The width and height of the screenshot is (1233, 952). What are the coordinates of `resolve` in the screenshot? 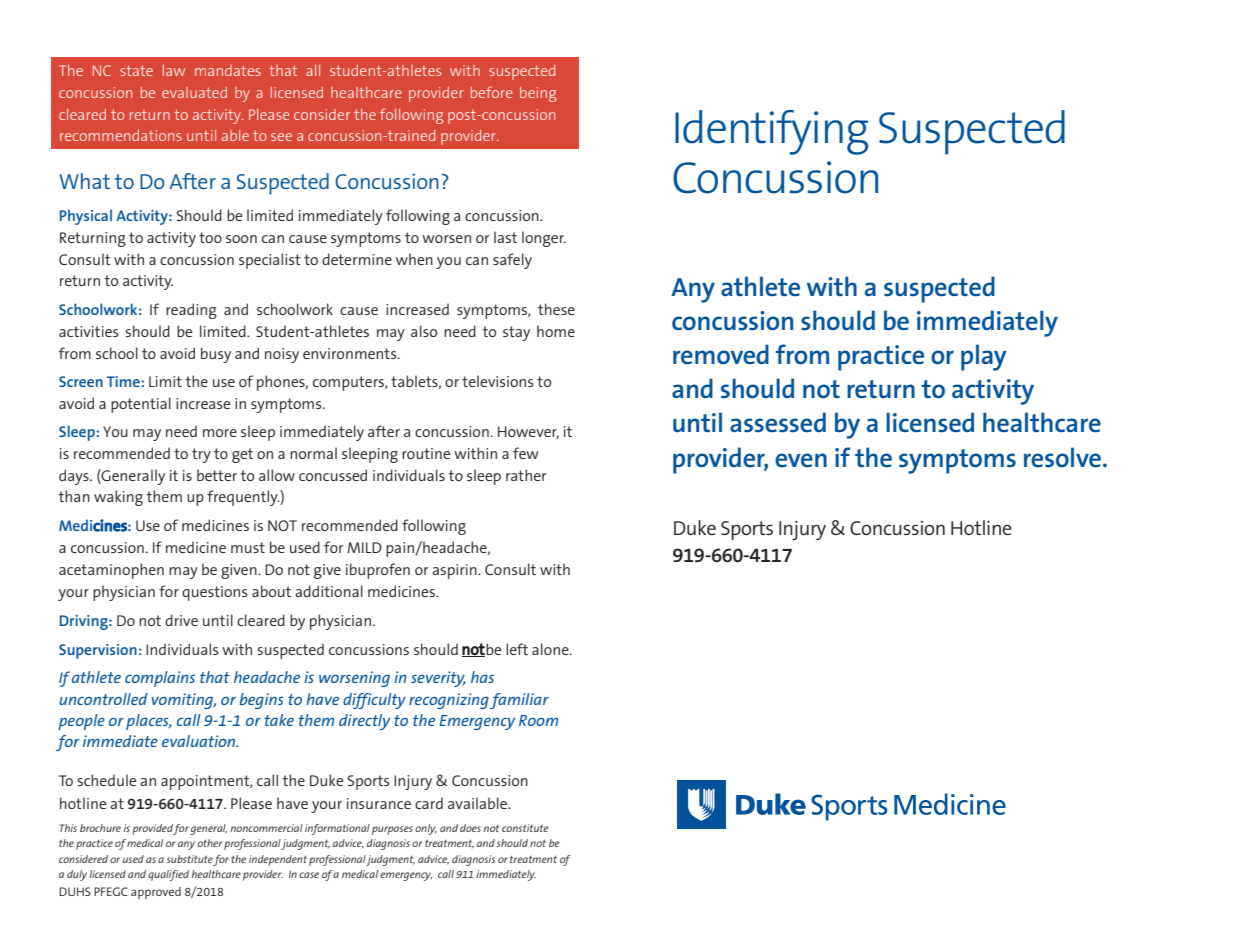 It's located at (1062, 457).
